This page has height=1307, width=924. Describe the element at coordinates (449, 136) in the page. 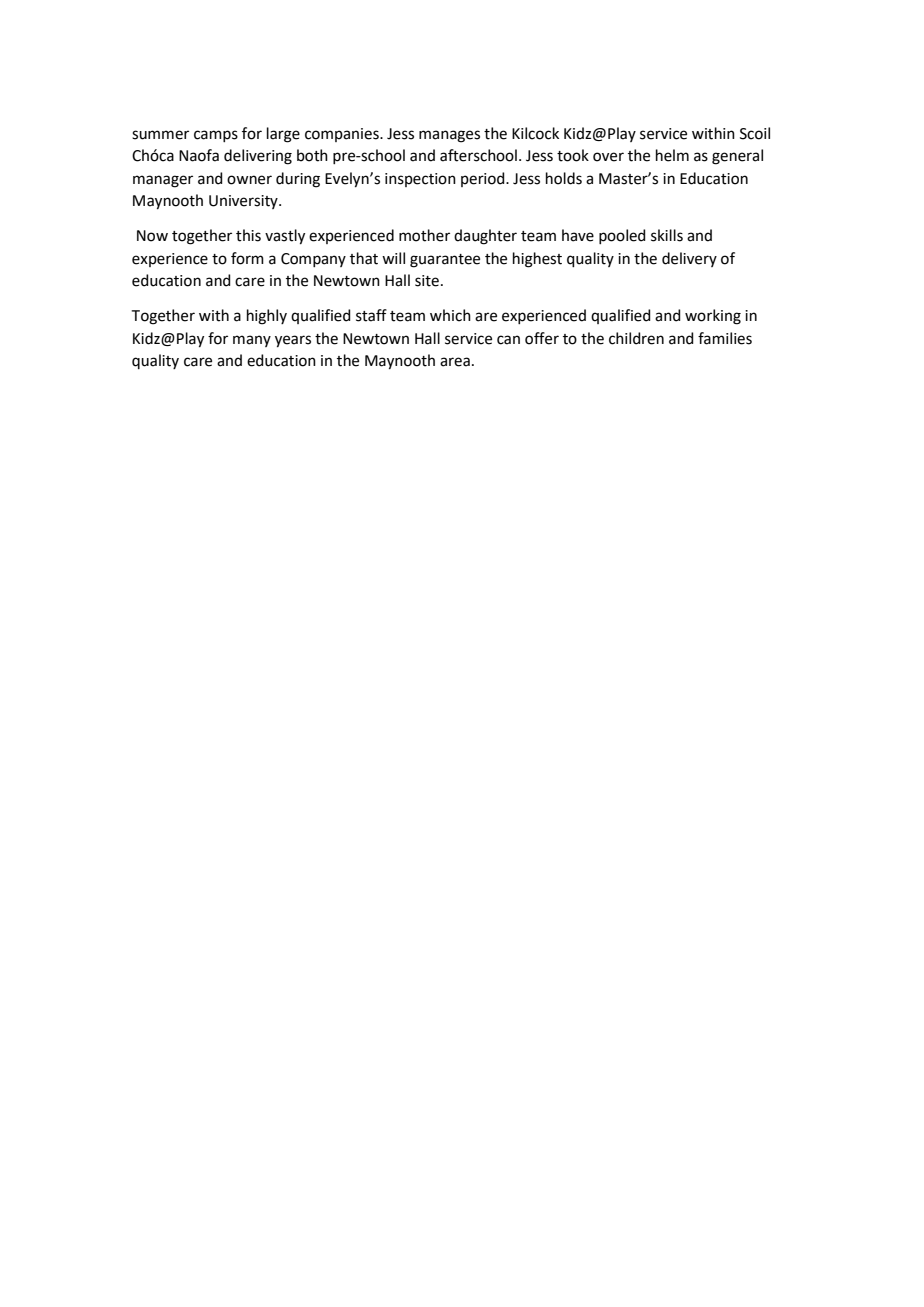

I see `manages` at that location.
